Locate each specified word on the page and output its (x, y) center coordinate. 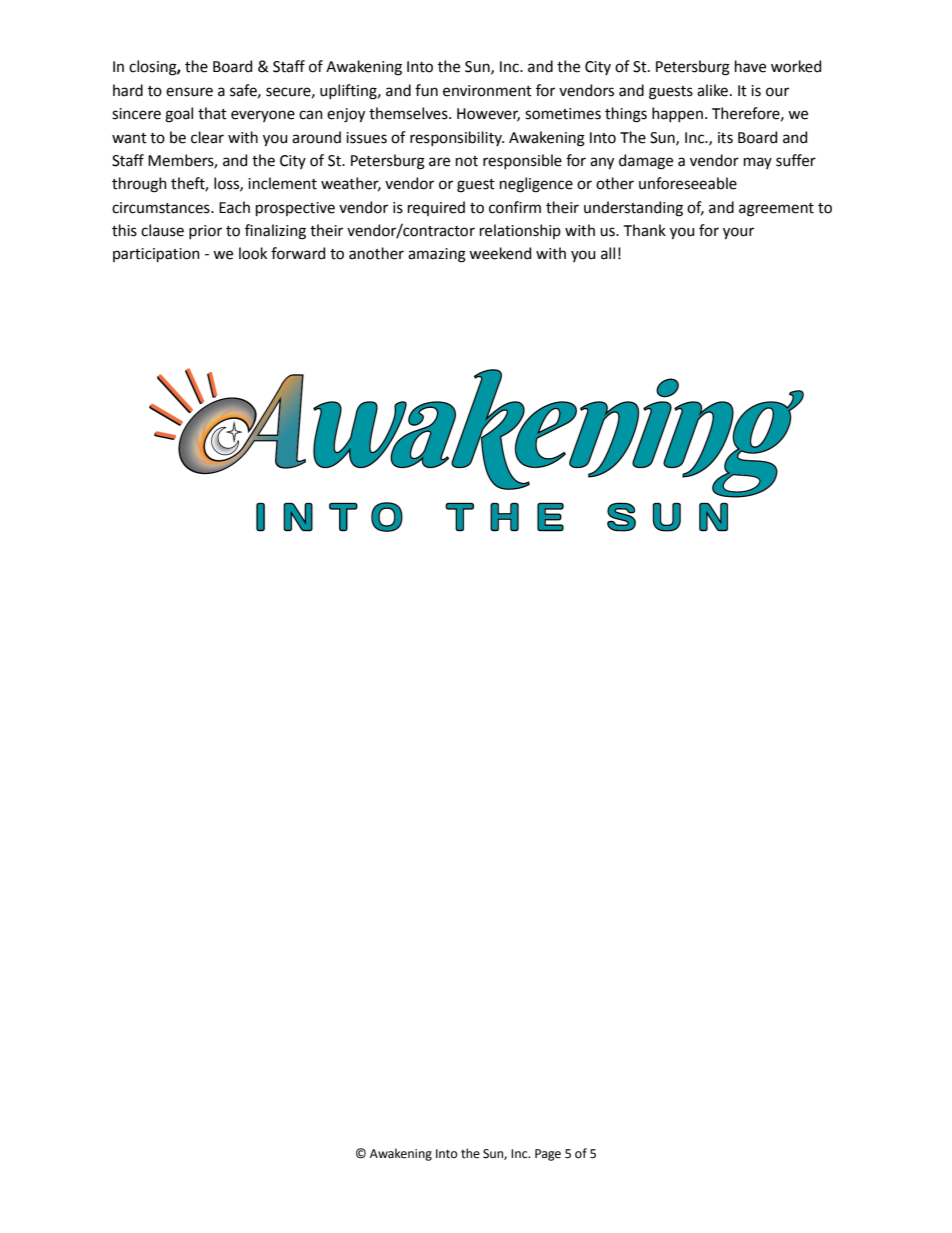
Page (548, 1155)
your (738, 233)
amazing (437, 255)
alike (712, 90)
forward (298, 253)
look (253, 253)
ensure (189, 92)
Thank (645, 230)
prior (205, 232)
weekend (500, 253)
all (608, 253)
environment (487, 91)
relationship (520, 231)
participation (156, 255)
